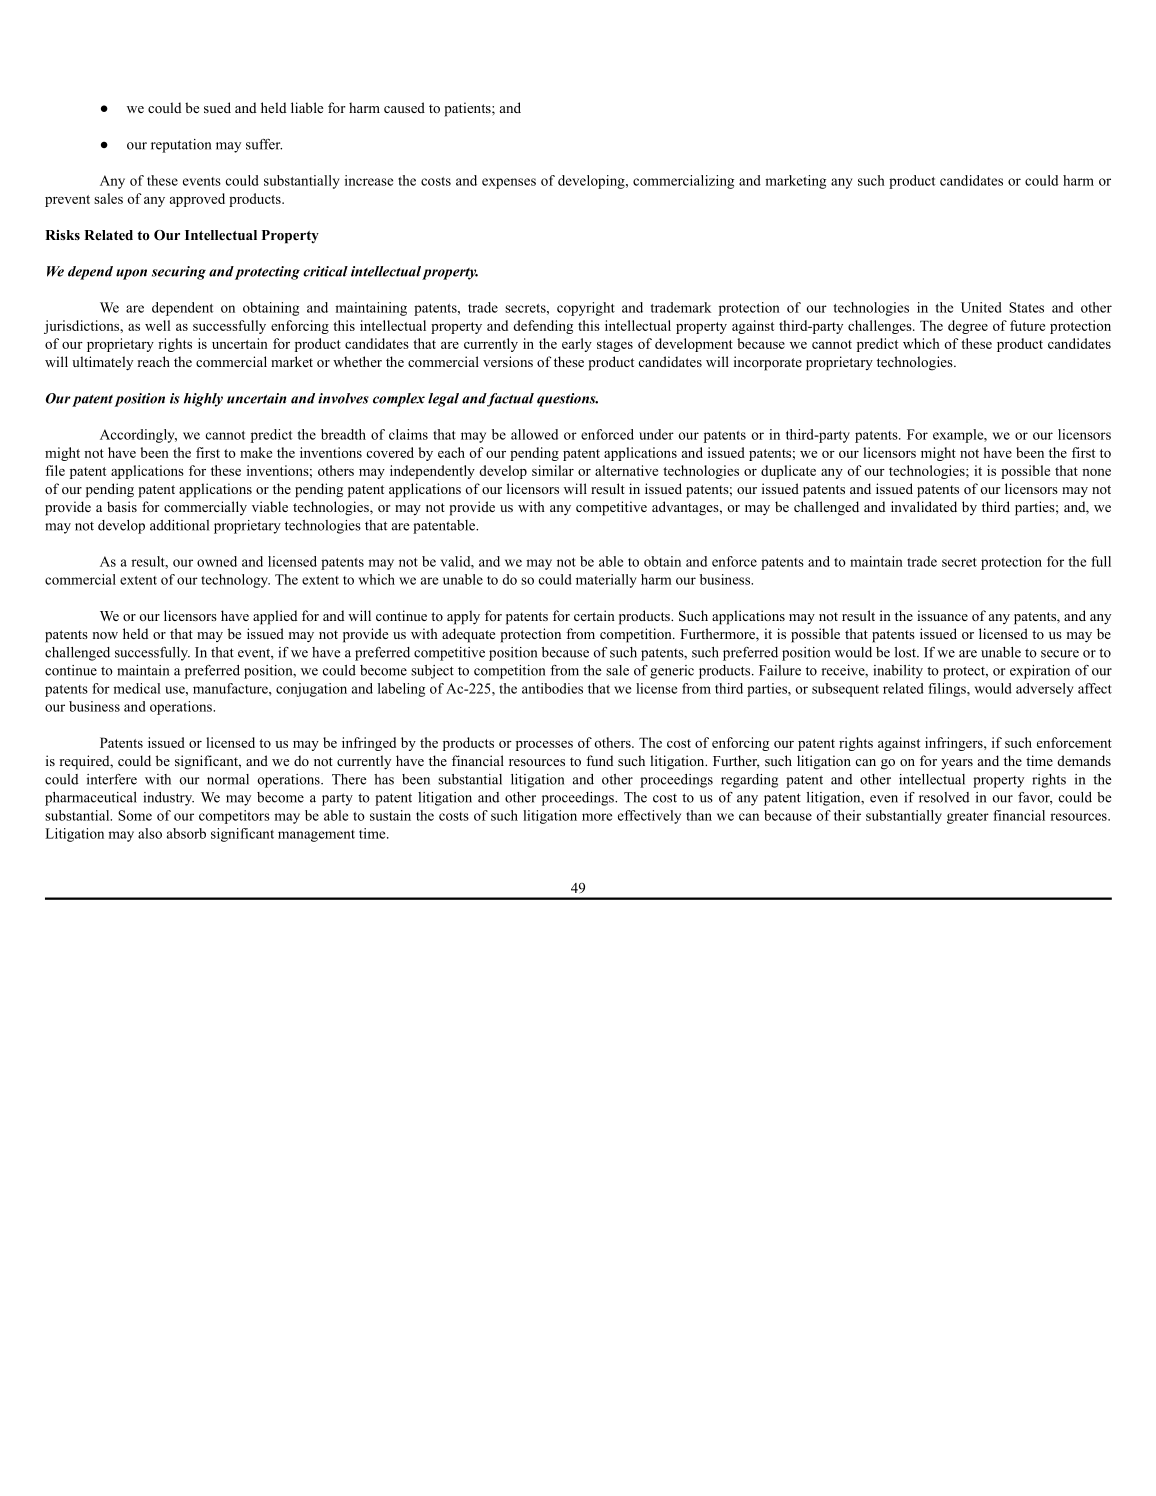 This screenshot has height=1496, width=1156. Describe the element at coordinates (577, 345) in the screenshot. I see `early` at that location.
